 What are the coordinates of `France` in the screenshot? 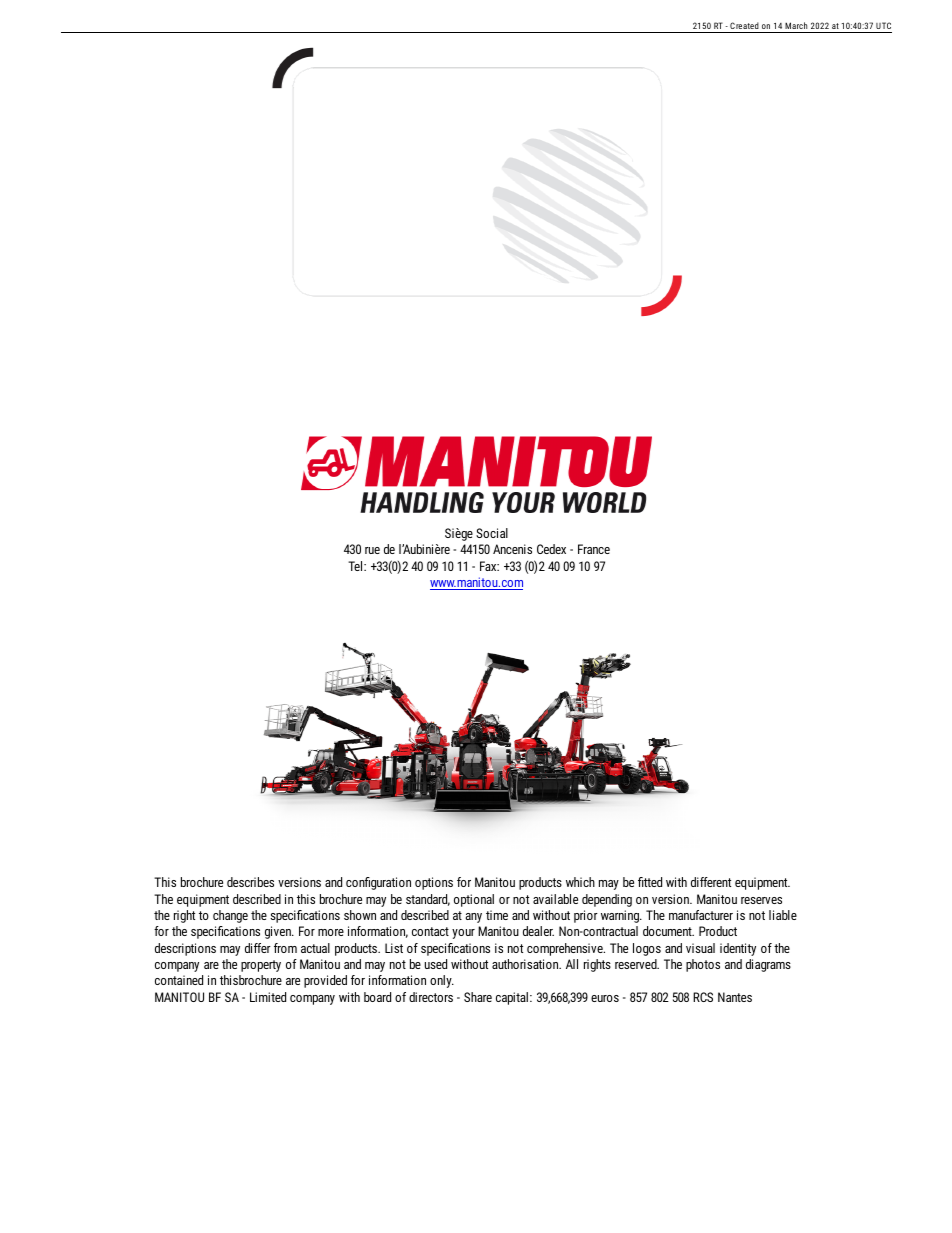 It's located at (594, 549).
